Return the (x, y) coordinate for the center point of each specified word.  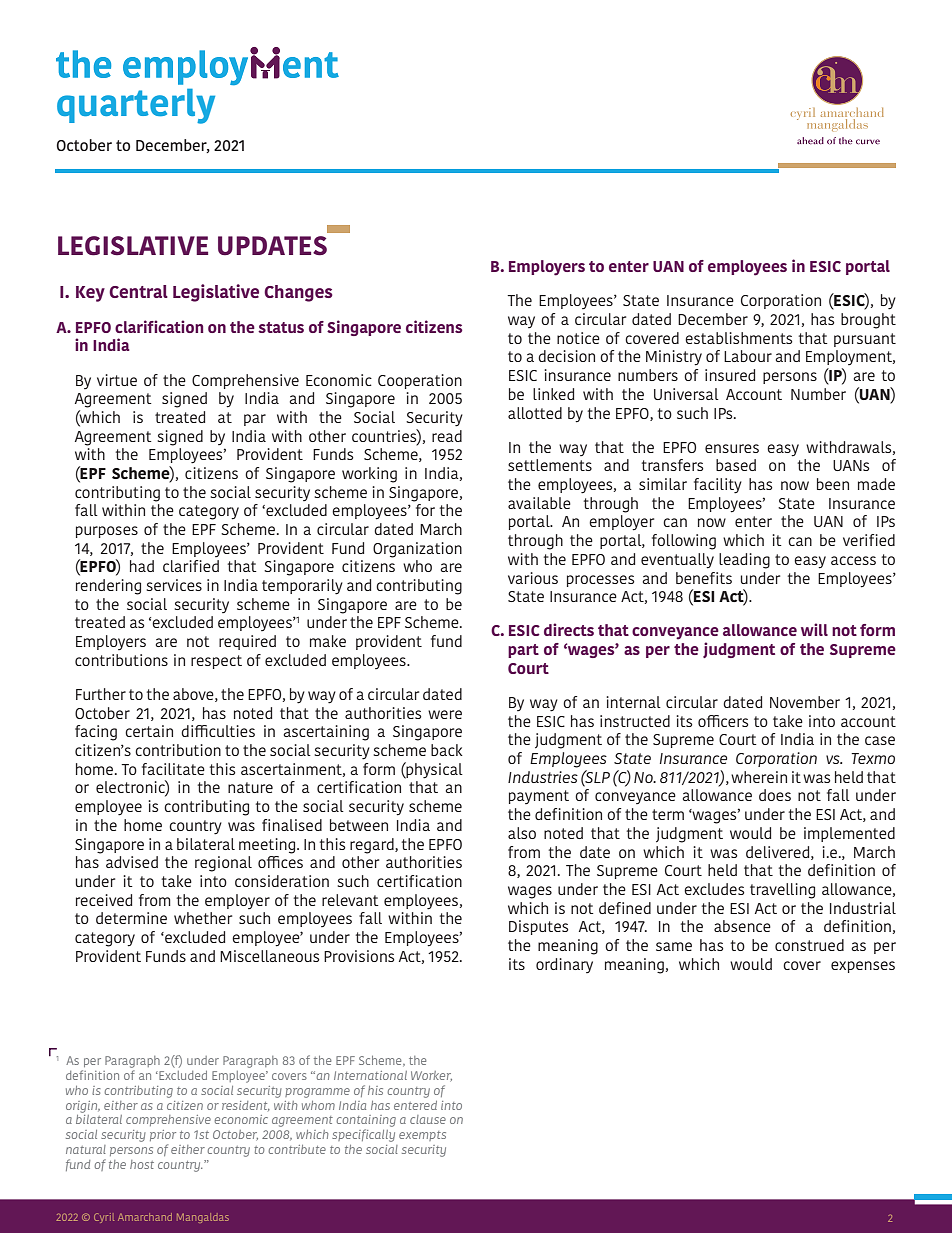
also (522, 833)
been (833, 484)
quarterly (136, 106)
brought (868, 321)
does (775, 795)
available (539, 503)
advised (132, 862)
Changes (298, 293)
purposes (107, 532)
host (142, 1164)
